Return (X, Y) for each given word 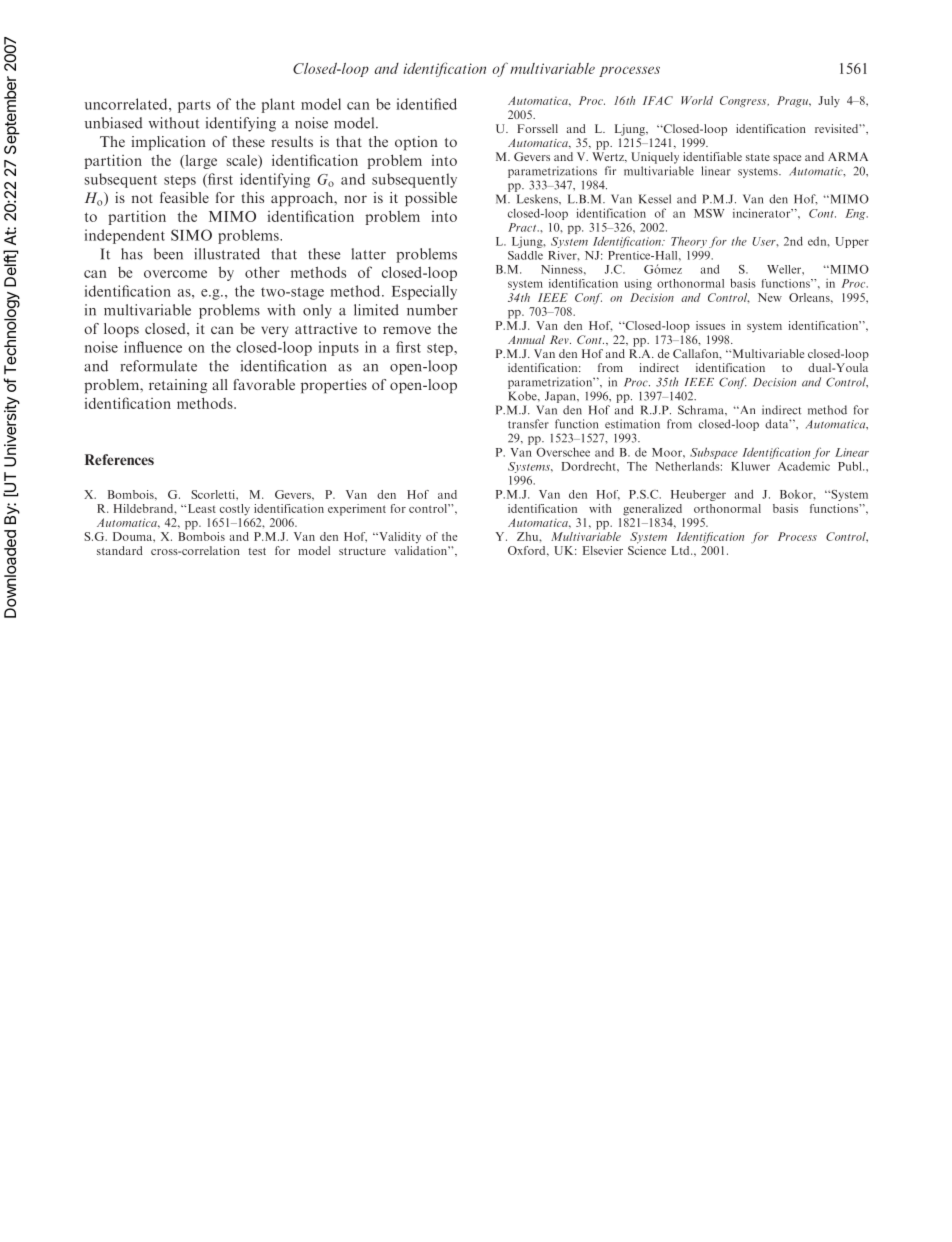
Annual (526, 339)
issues (710, 325)
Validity (399, 538)
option (416, 143)
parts (194, 106)
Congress (744, 102)
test (257, 551)
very (274, 331)
